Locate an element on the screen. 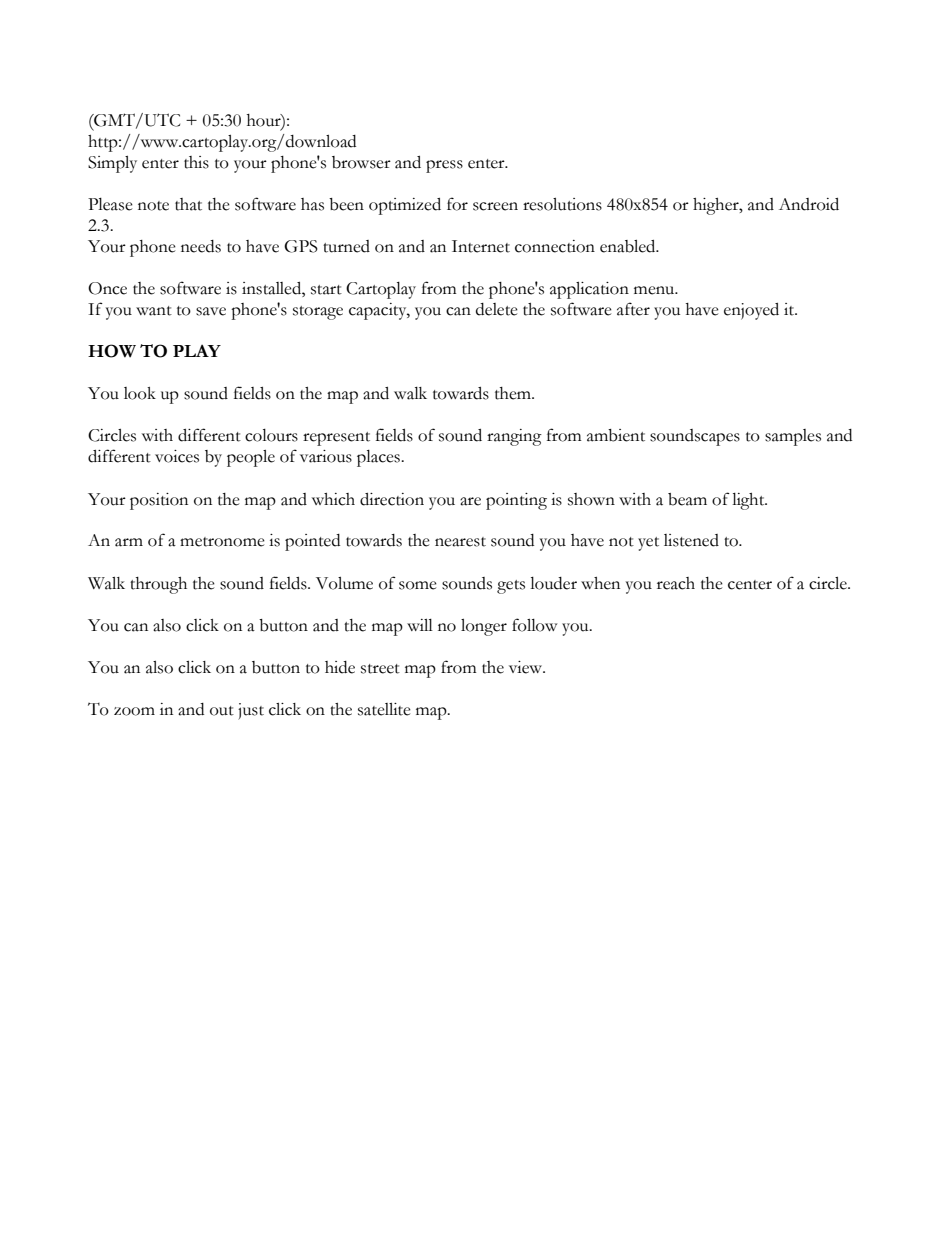 The image size is (952, 1233). press is located at coordinates (444, 166).
